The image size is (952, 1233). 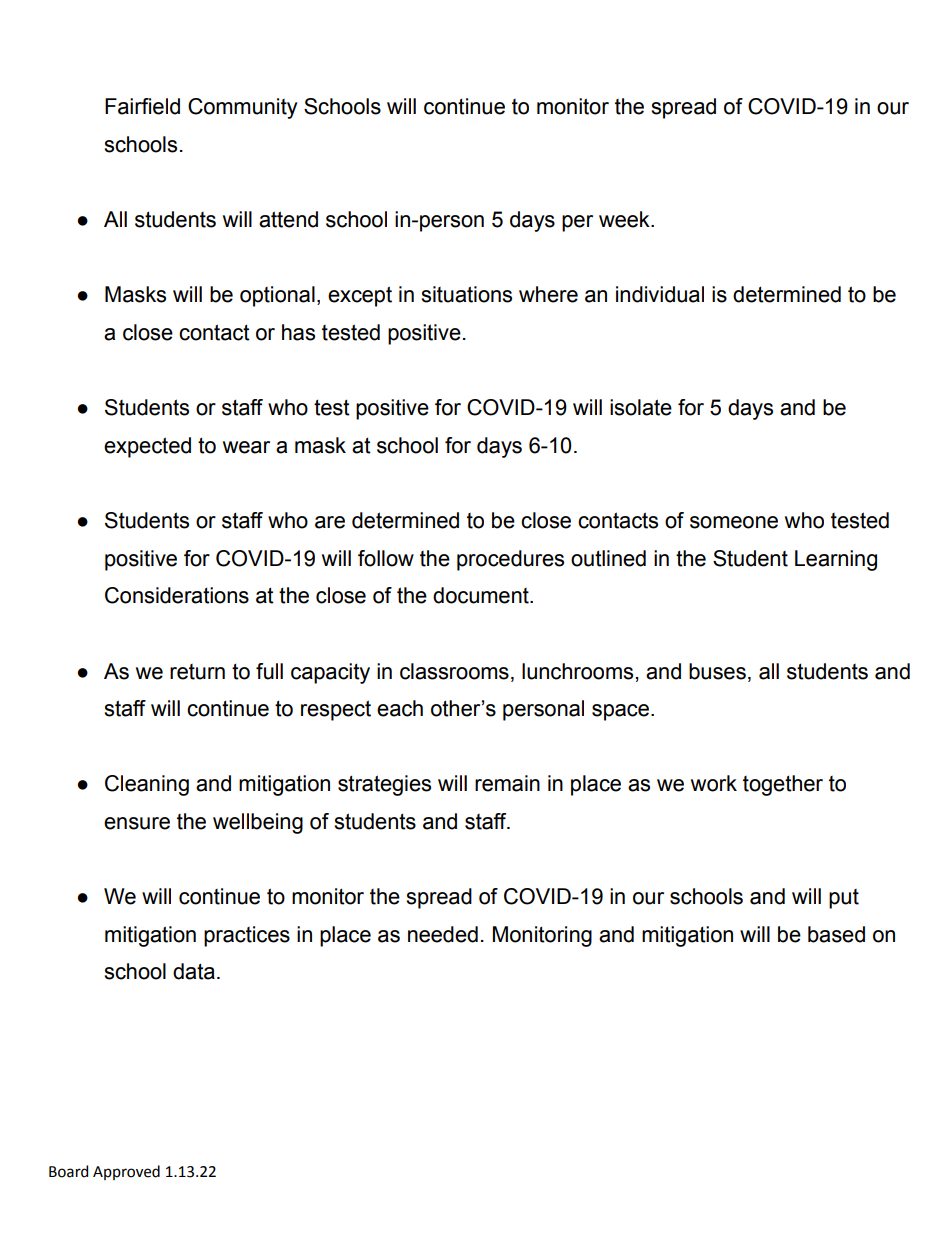 What do you see at coordinates (836, 934) in the image?
I see `based` at bounding box center [836, 934].
